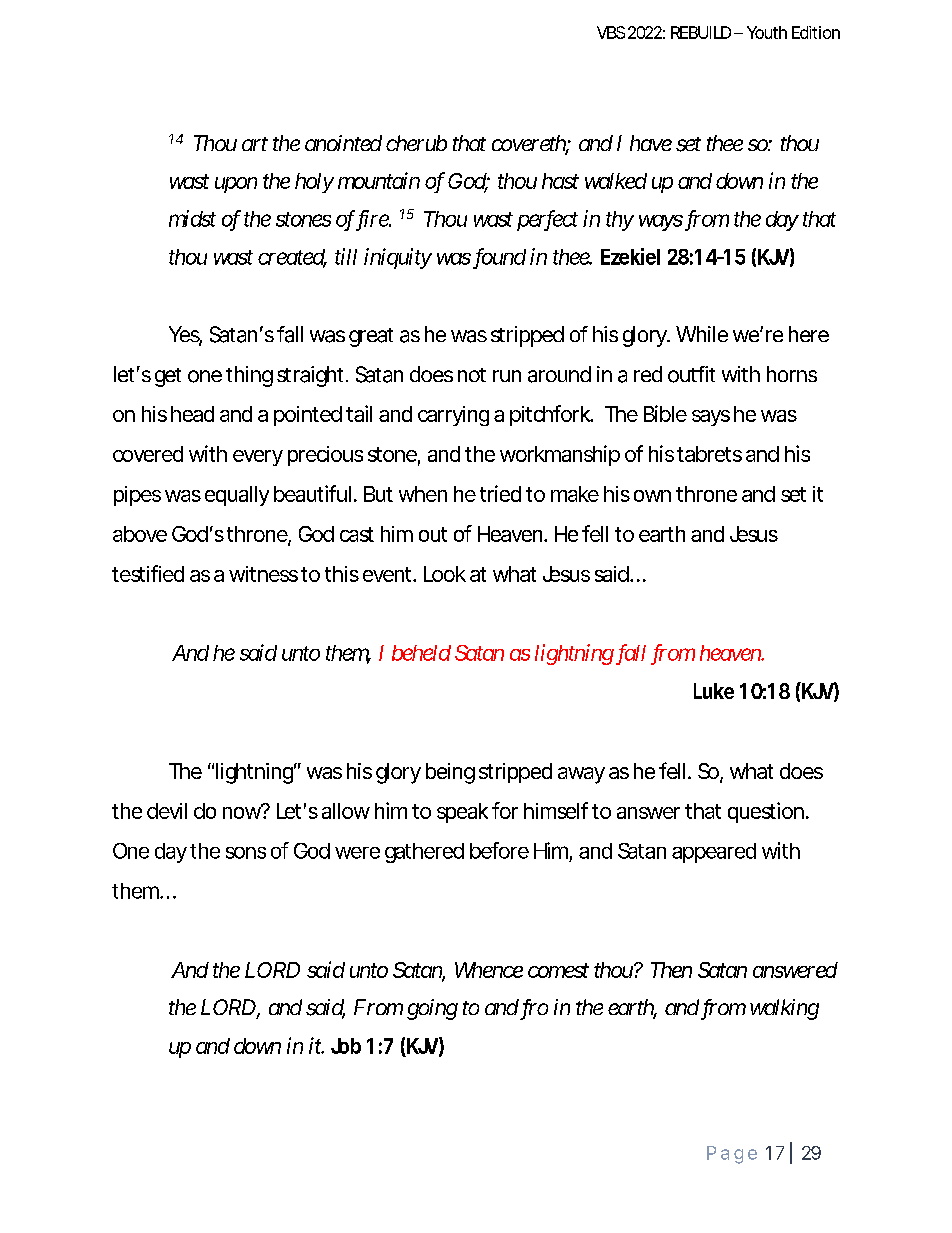 This screenshot has width=952, height=1233. What do you see at coordinates (237, 496) in the screenshot?
I see `equally` at bounding box center [237, 496].
